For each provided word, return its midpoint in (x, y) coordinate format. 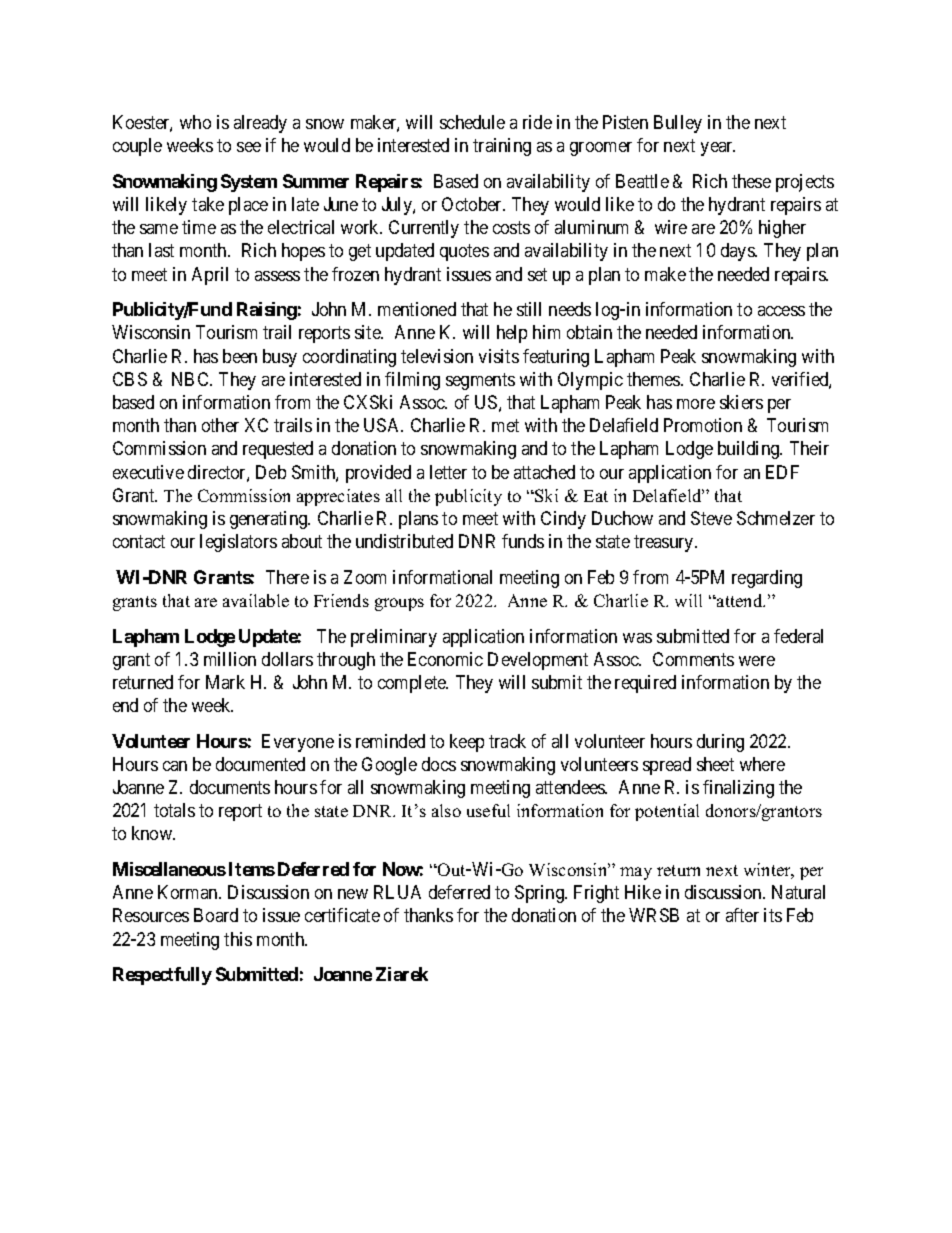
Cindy (563, 520)
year (718, 149)
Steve (711, 518)
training (502, 147)
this (238, 939)
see (249, 147)
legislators (238, 543)
